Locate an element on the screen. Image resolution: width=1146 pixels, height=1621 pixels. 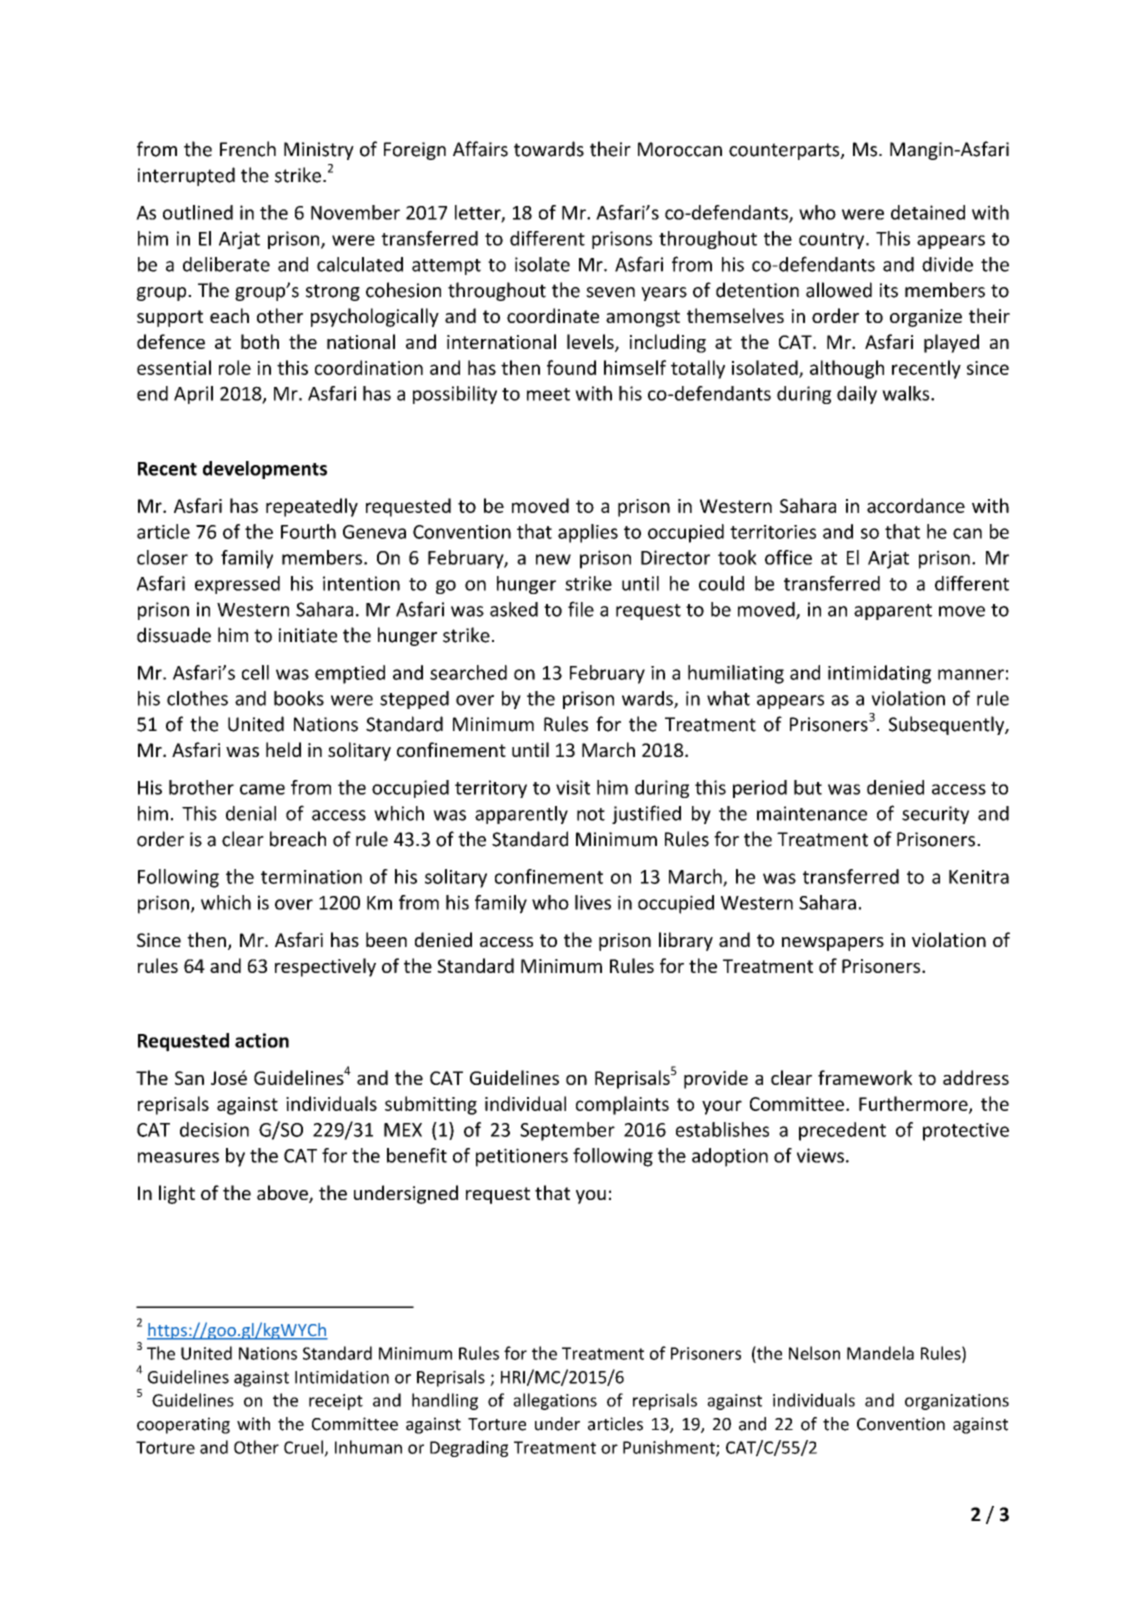
lives is located at coordinates (593, 902).
